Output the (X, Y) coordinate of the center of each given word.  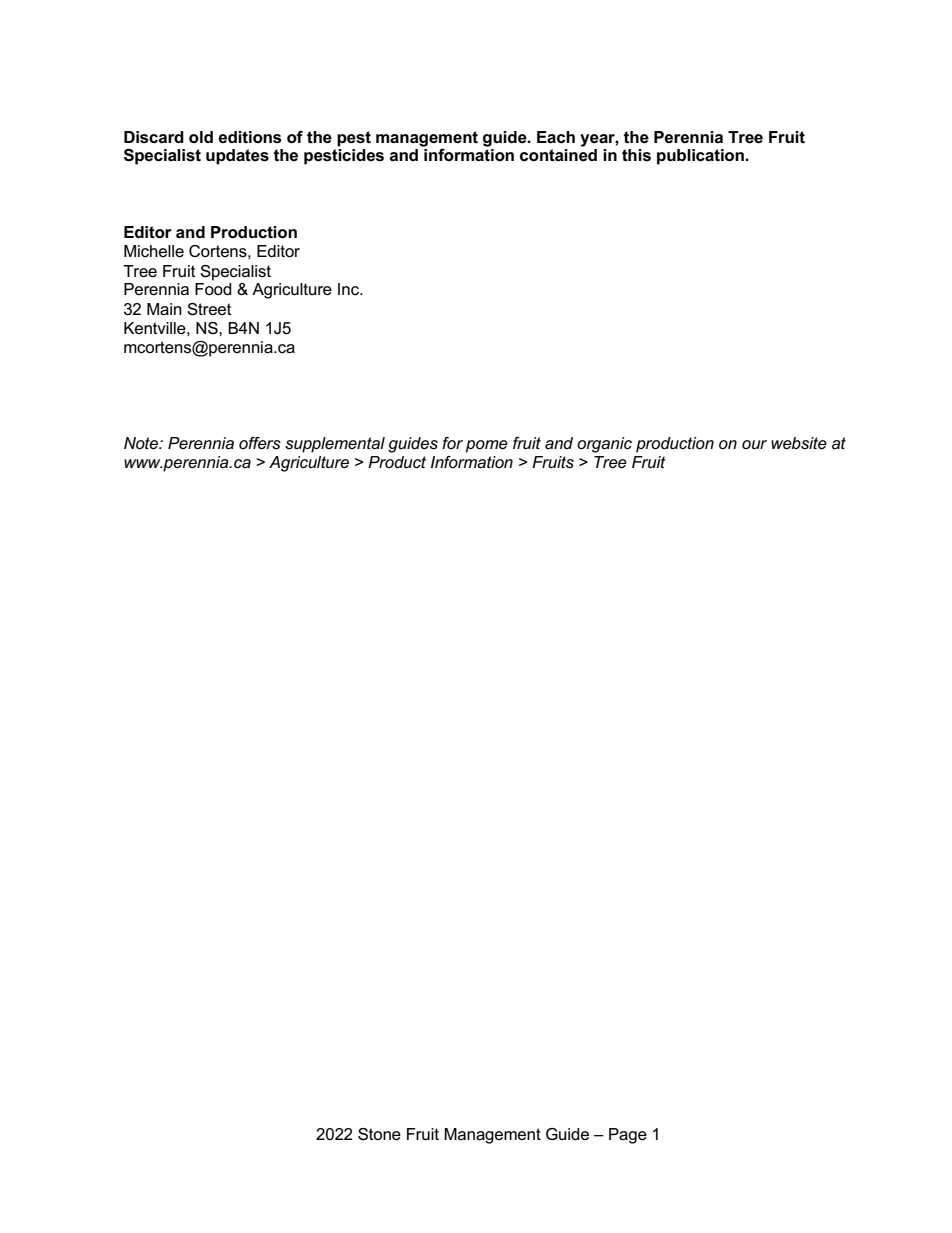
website (799, 443)
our (754, 444)
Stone (379, 1134)
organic (604, 445)
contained (558, 155)
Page (628, 1136)
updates (237, 157)
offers (260, 443)
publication (701, 157)
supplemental (335, 445)
